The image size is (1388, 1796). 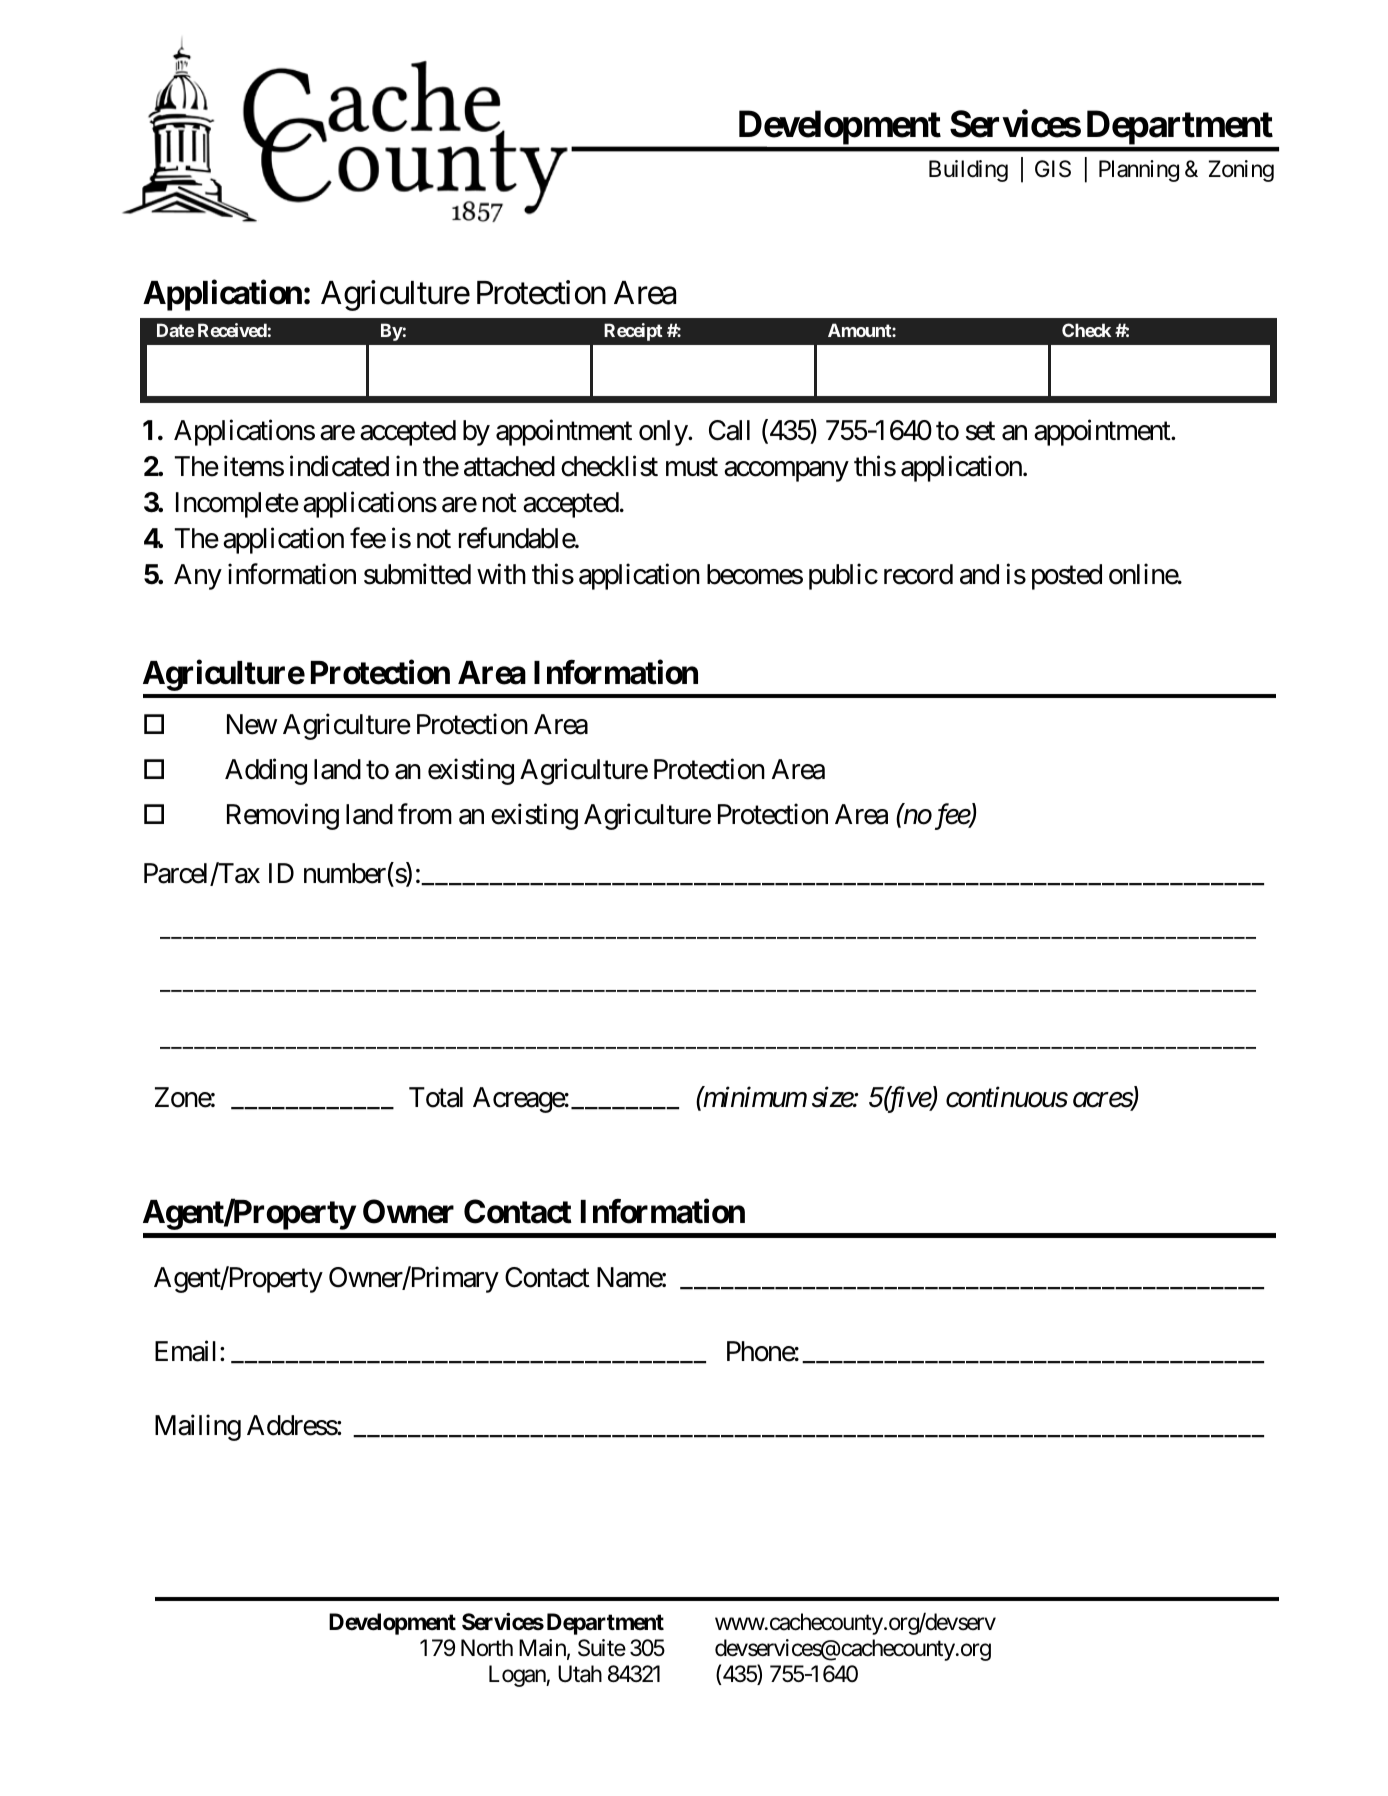 What do you see at coordinates (1067, 577) in the screenshot?
I see `posted` at bounding box center [1067, 577].
